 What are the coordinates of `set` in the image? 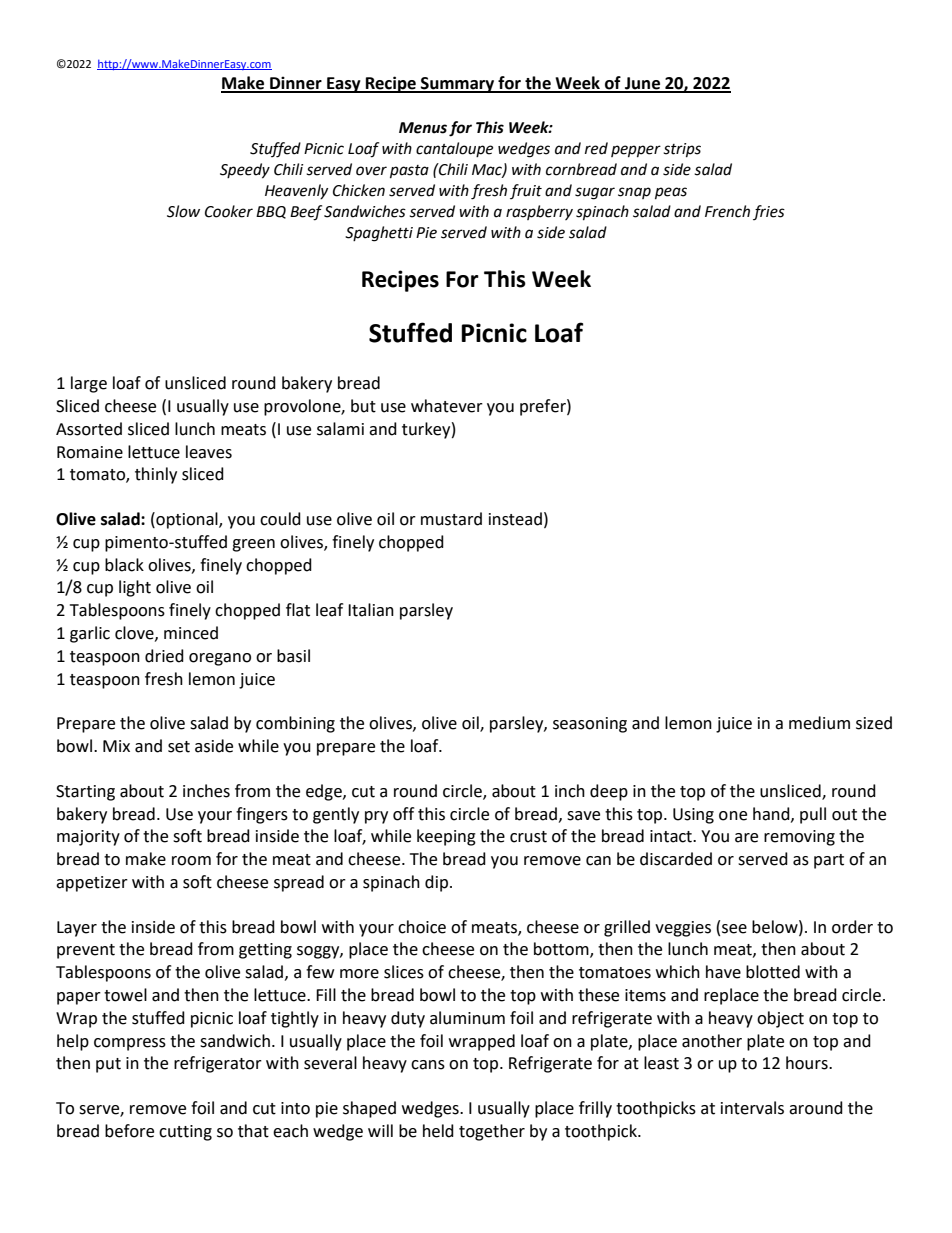 It's located at (179, 747).
